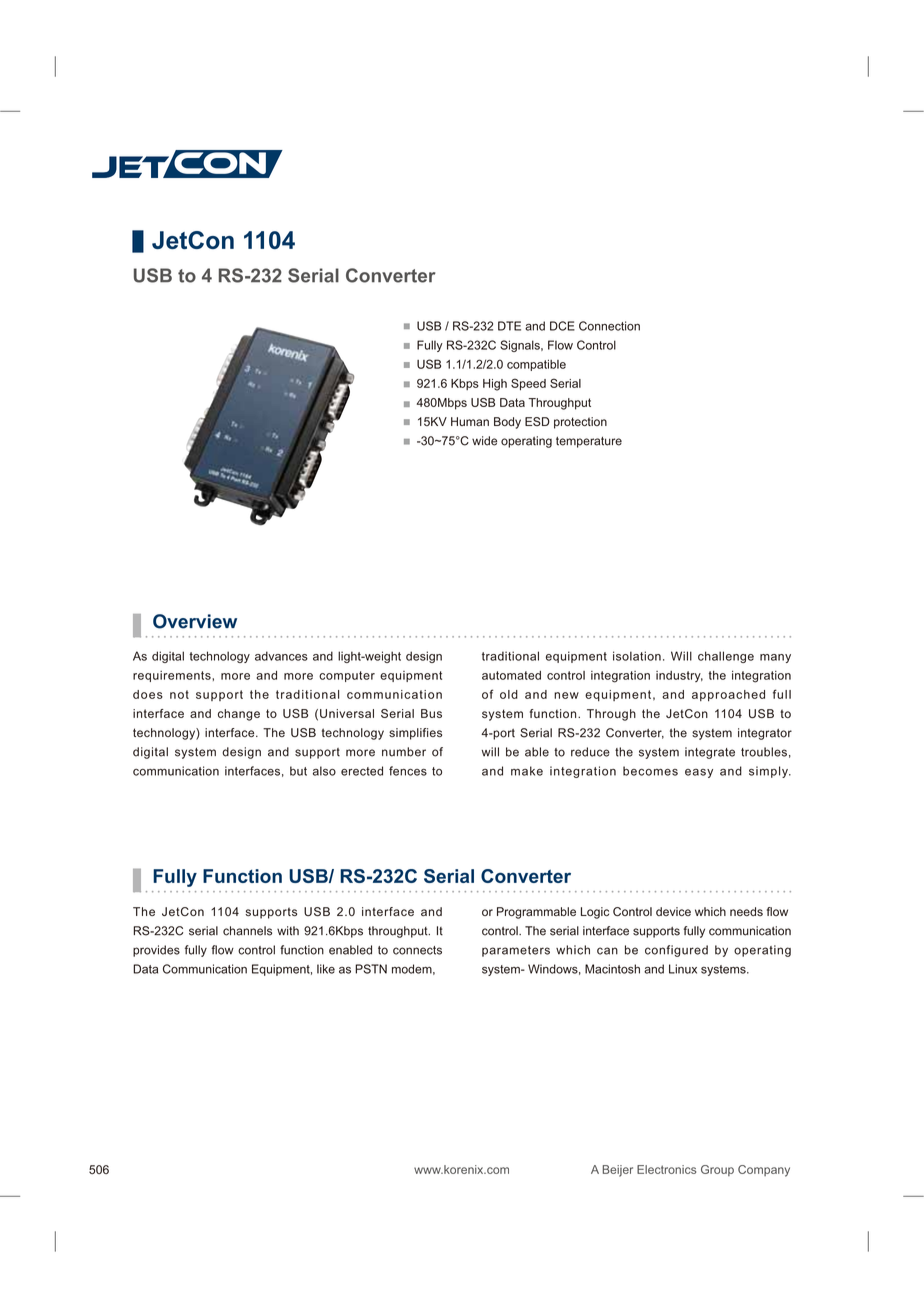 This document has height=1308, width=924. What do you see at coordinates (195, 621) in the document?
I see `Overview` at bounding box center [195, 621].
